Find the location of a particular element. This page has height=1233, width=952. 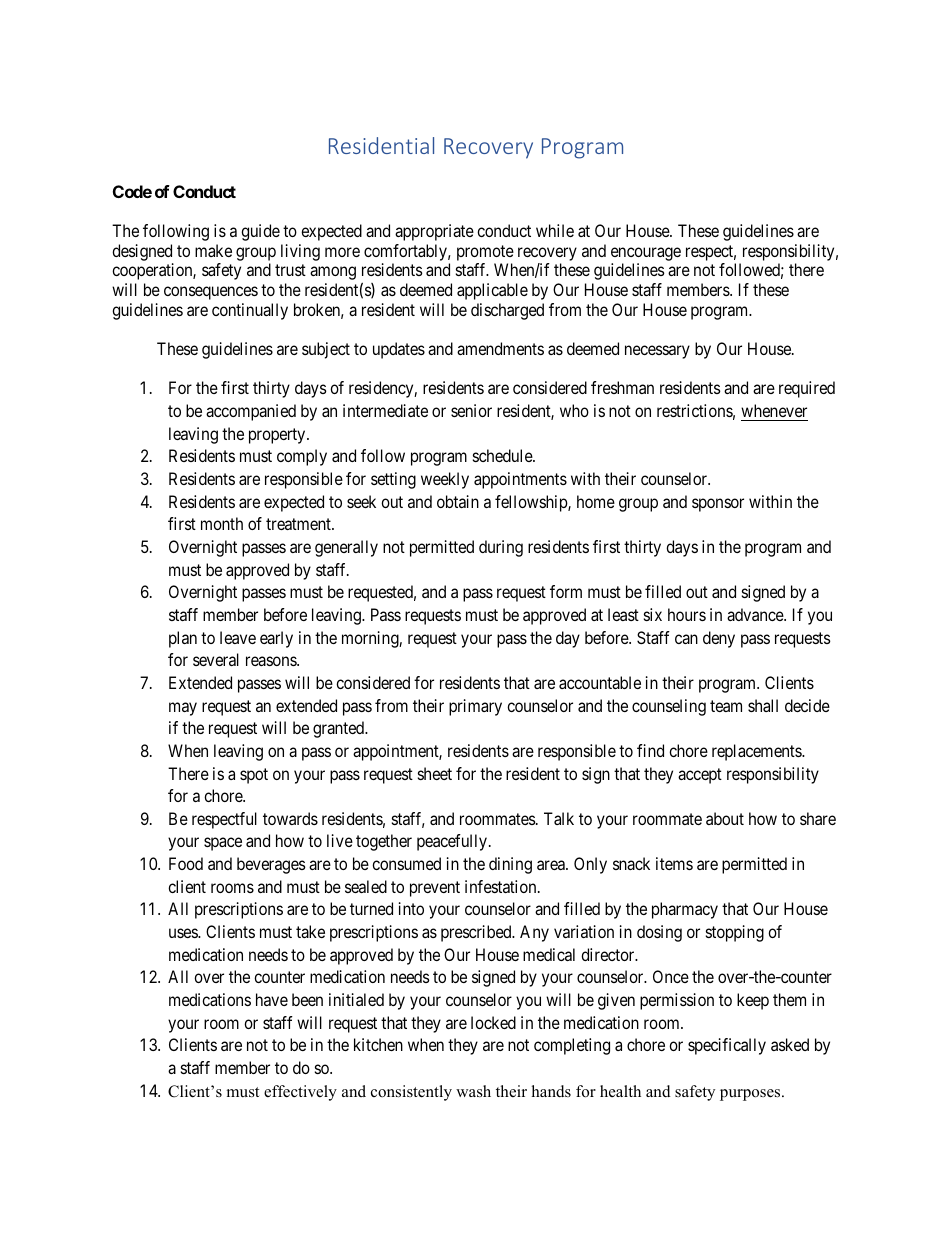

dining is located at coordinates (510, 865).
